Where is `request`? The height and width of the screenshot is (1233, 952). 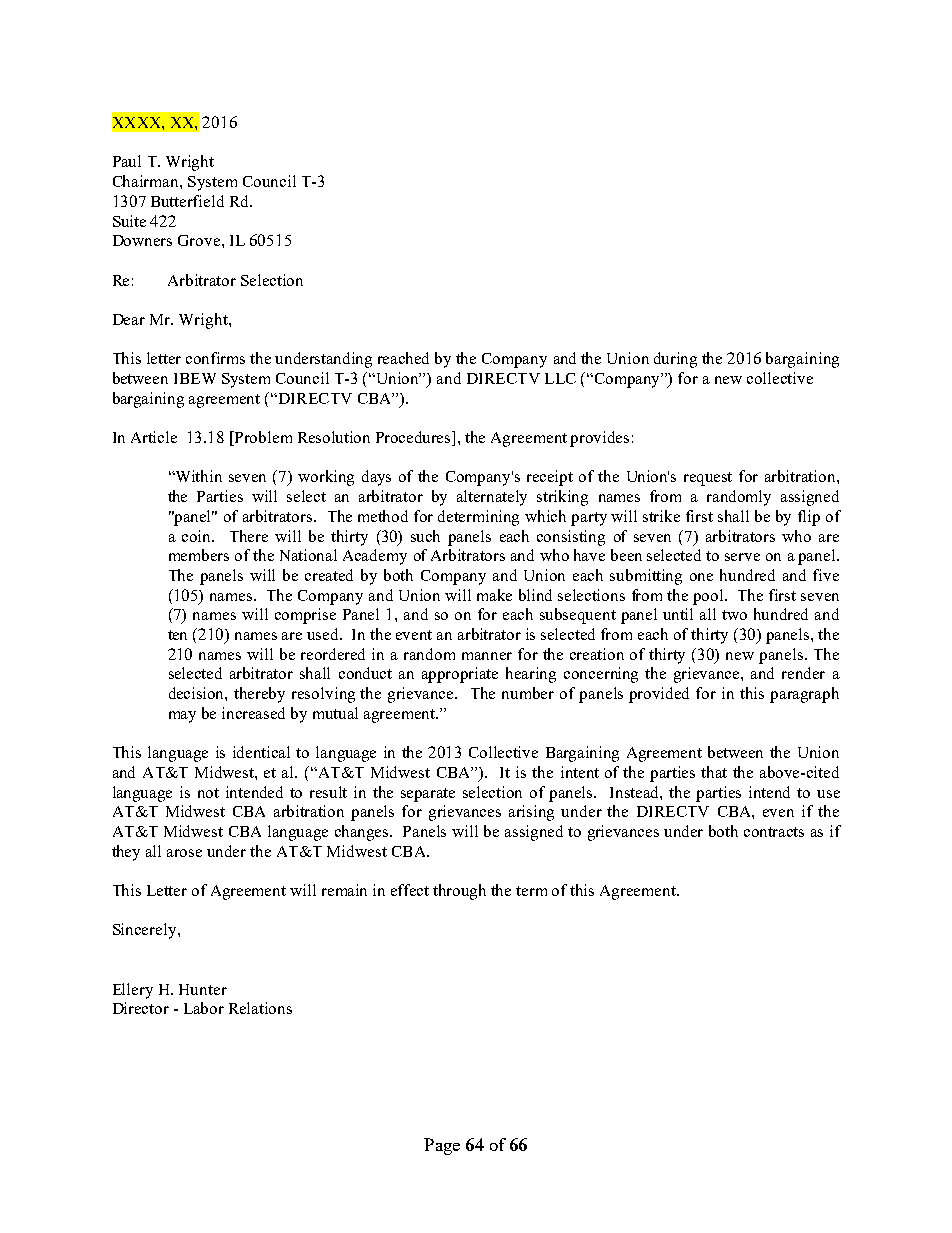
request is located at coordinates (708, 479).
